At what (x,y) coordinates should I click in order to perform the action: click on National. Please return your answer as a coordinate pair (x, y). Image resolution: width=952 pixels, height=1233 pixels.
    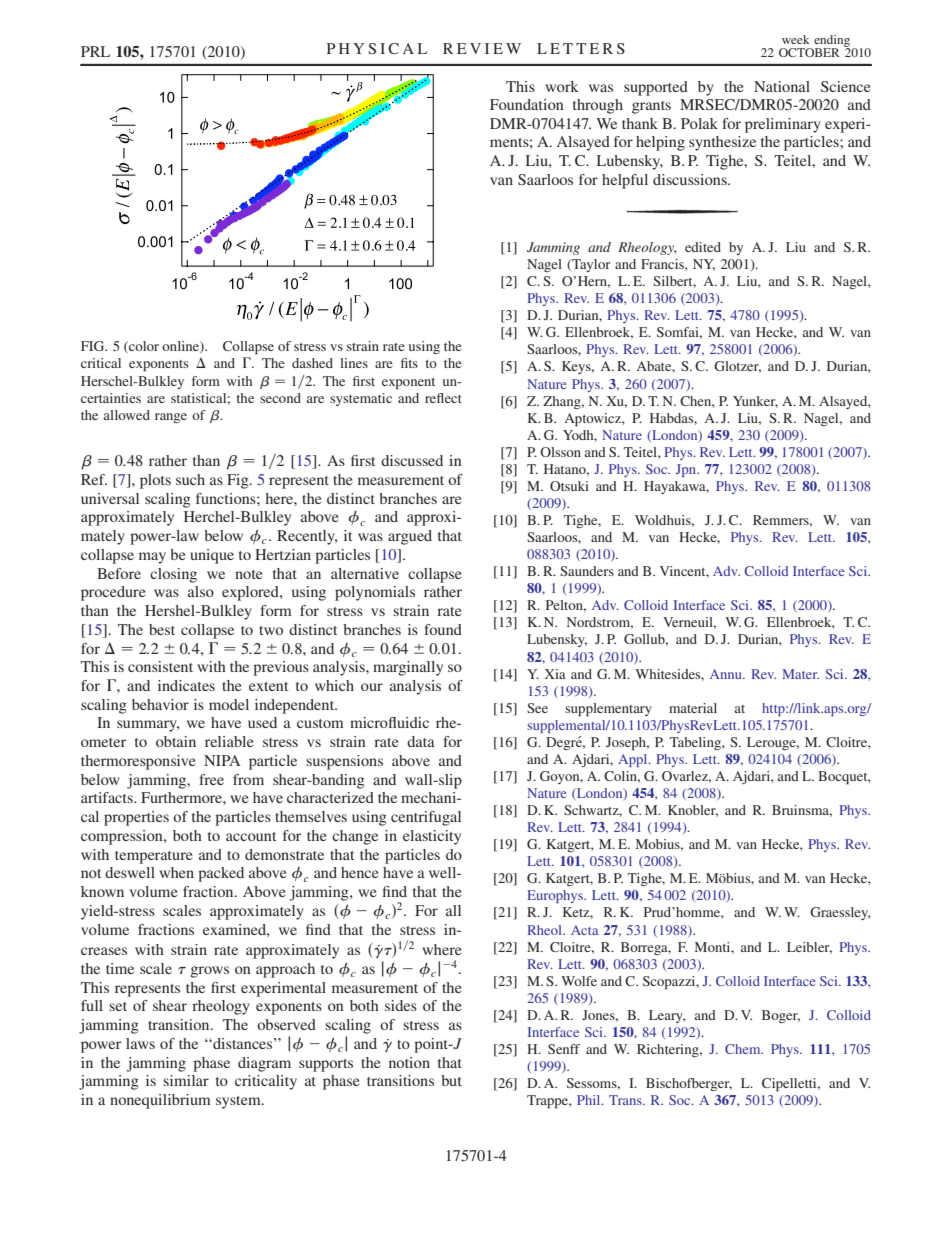
    Looking at the image, I should click on (782, 86).
